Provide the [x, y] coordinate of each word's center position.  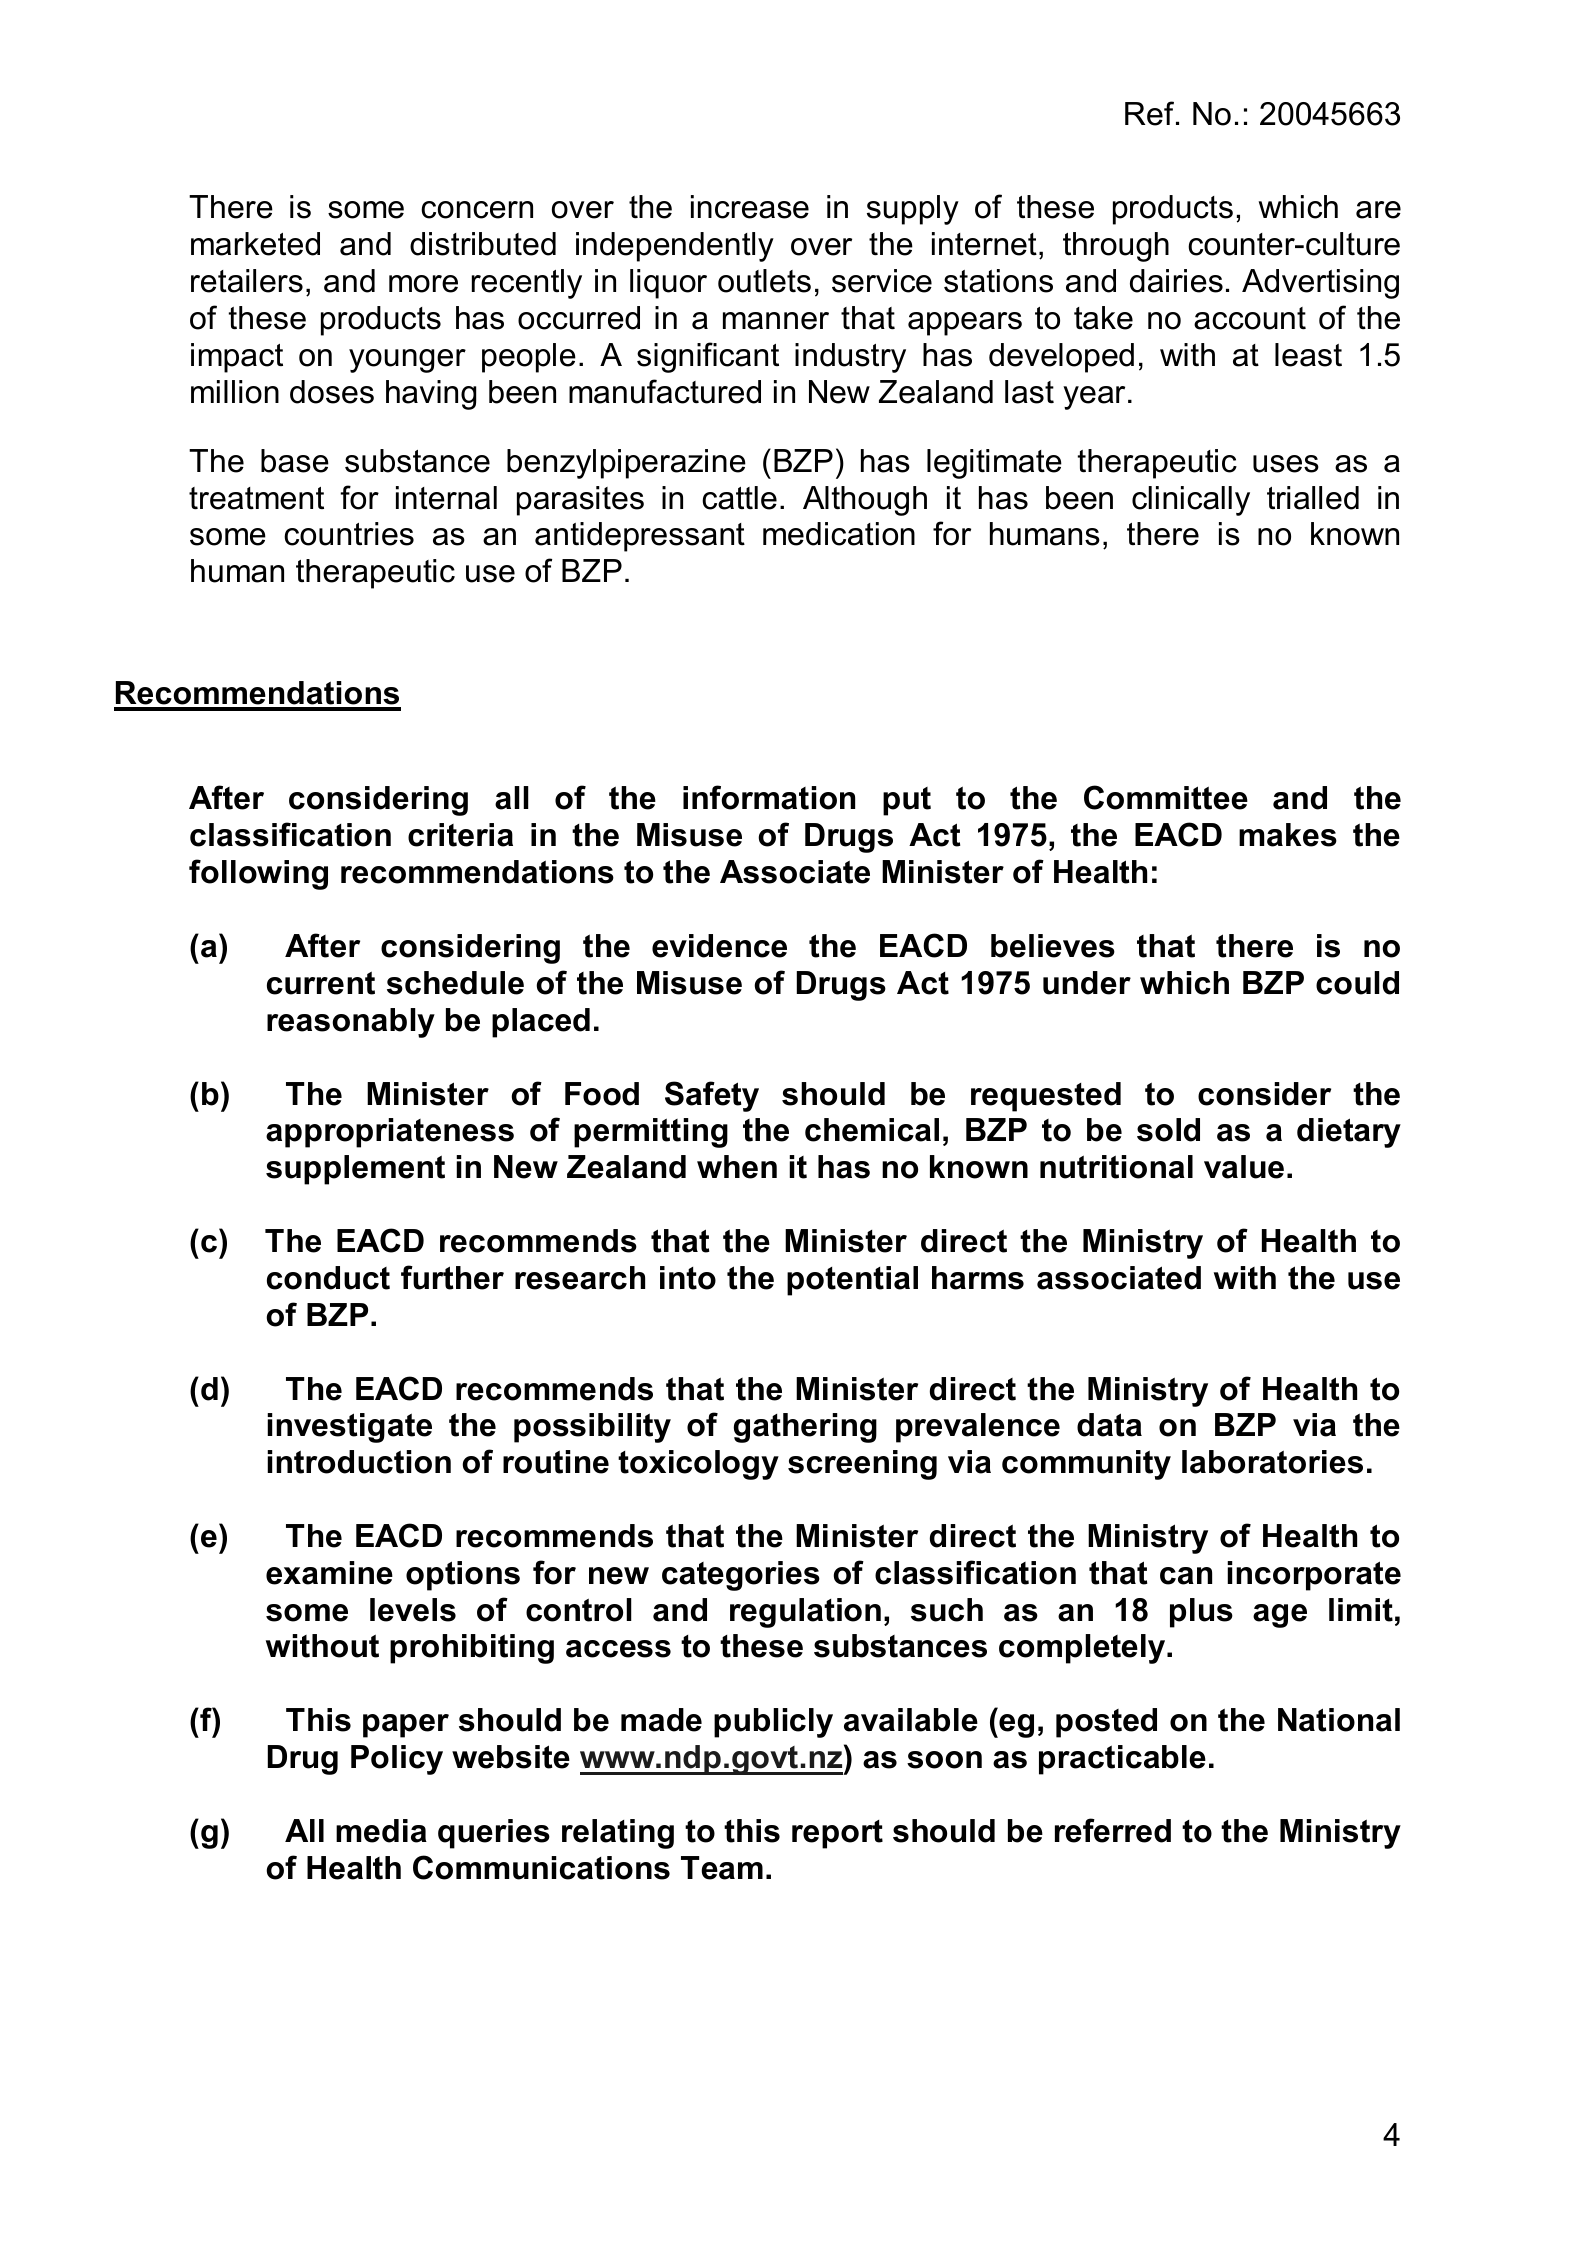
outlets [764, 281]
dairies [1176, 281]
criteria [460, 835]
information [769, 797]
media [381, 1831]
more [423, 284]
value [1244, 1167]
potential [852, 1281]
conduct [328, 1278]
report [837, 1834]
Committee [1166, 797]
